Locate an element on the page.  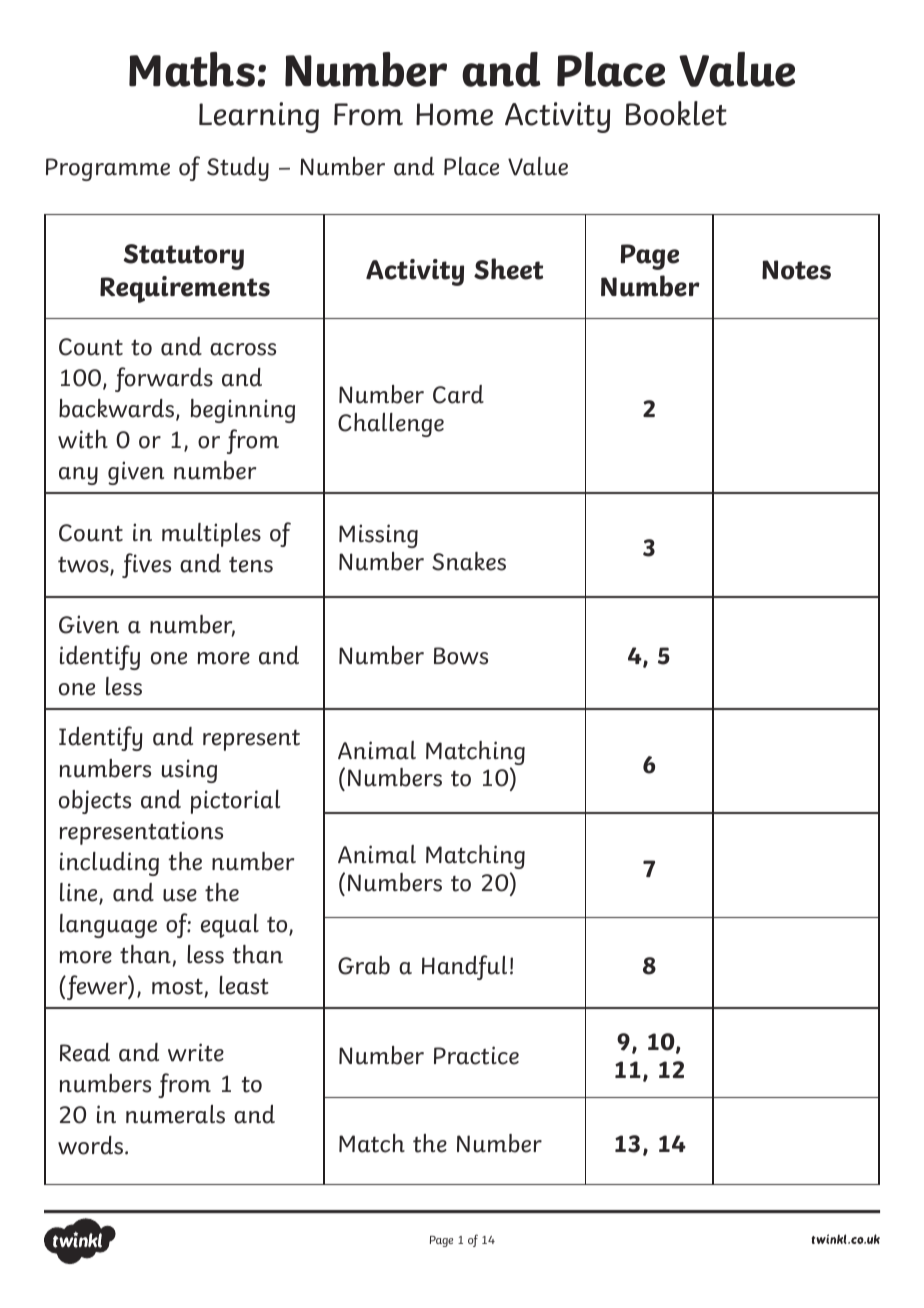
use is located at coordinates (180, 895).
